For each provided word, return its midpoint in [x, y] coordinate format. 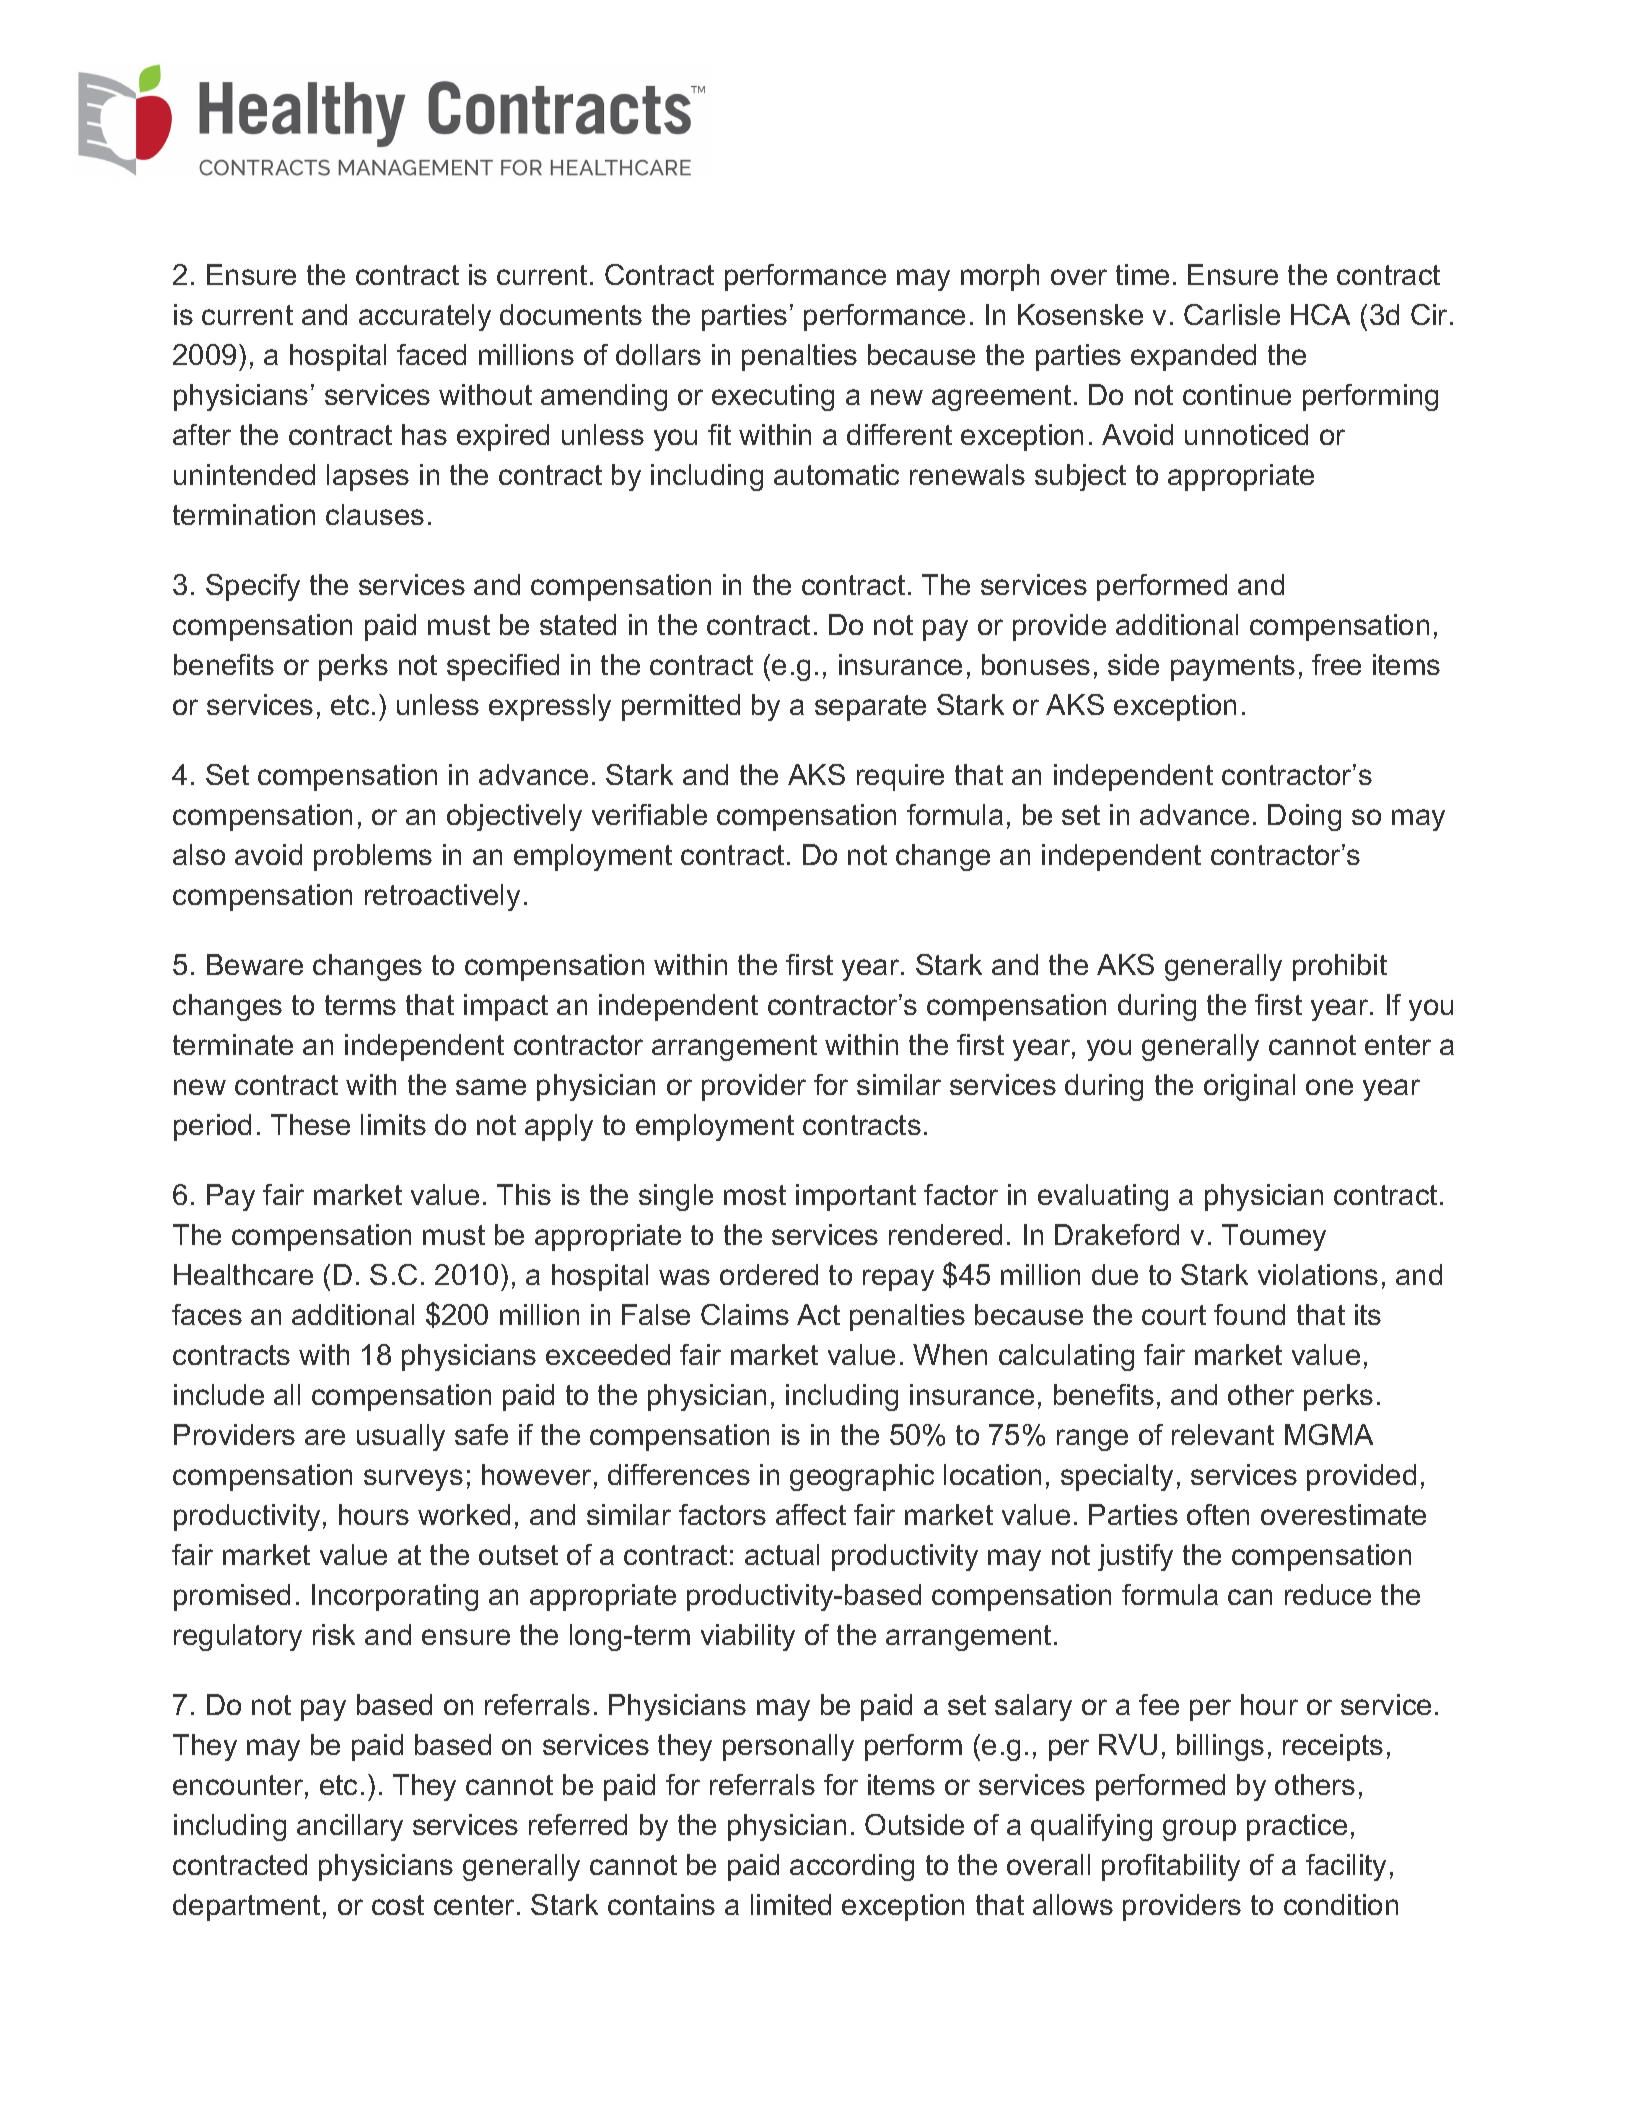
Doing [1304, 817]
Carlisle [1232, 314]
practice [1297, 1827]
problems [373, 857]
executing [773, 397]
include [219, 1394]
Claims [745, 1314]
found [1249, 1314]
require [900, 777]
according [852, 1867]
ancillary [350, 1827]
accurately [425, 317]
